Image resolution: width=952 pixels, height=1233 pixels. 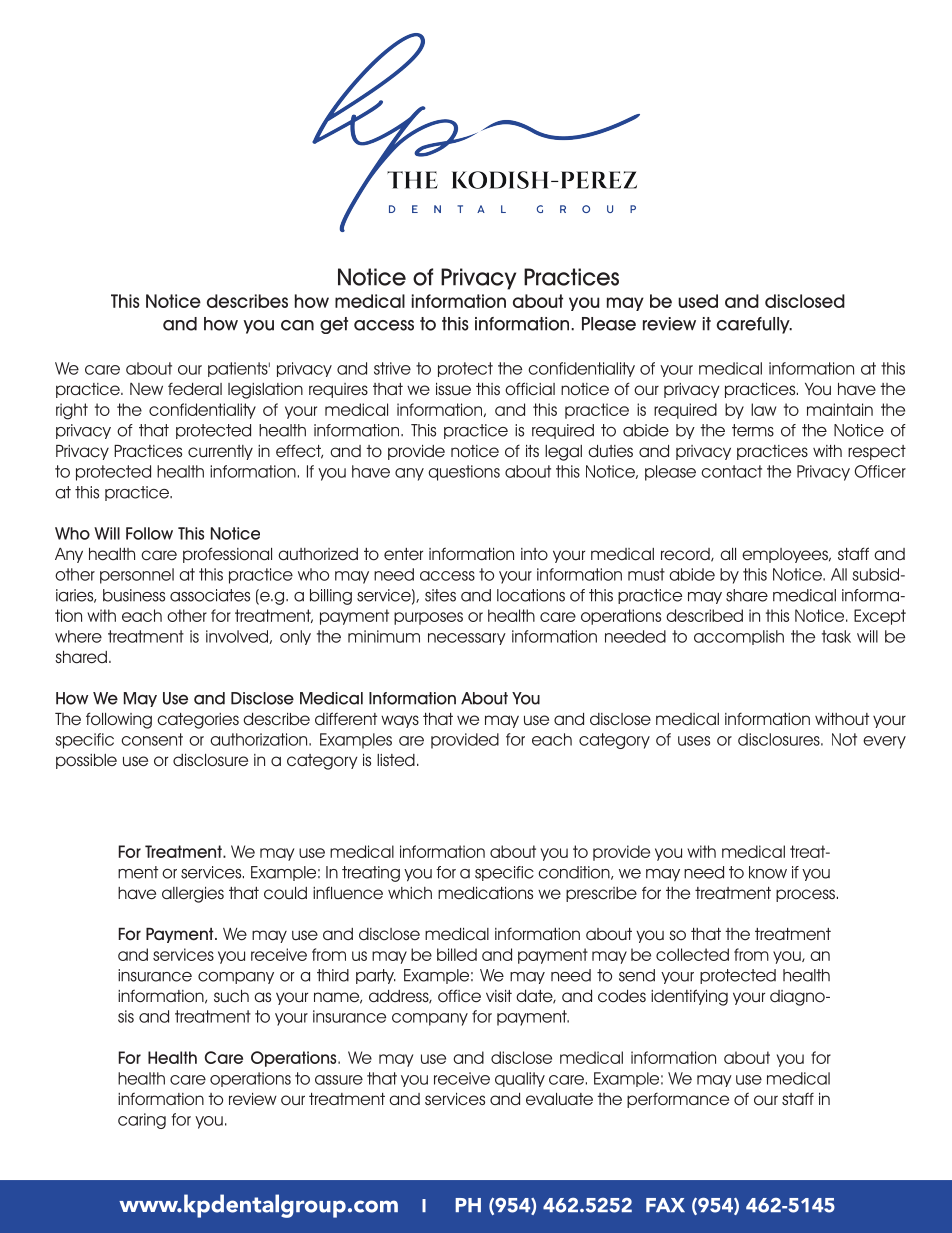 What do you see at coordinates (396, 760) in the screenshot?
I see `listed` at bounding box center [396, 760].
